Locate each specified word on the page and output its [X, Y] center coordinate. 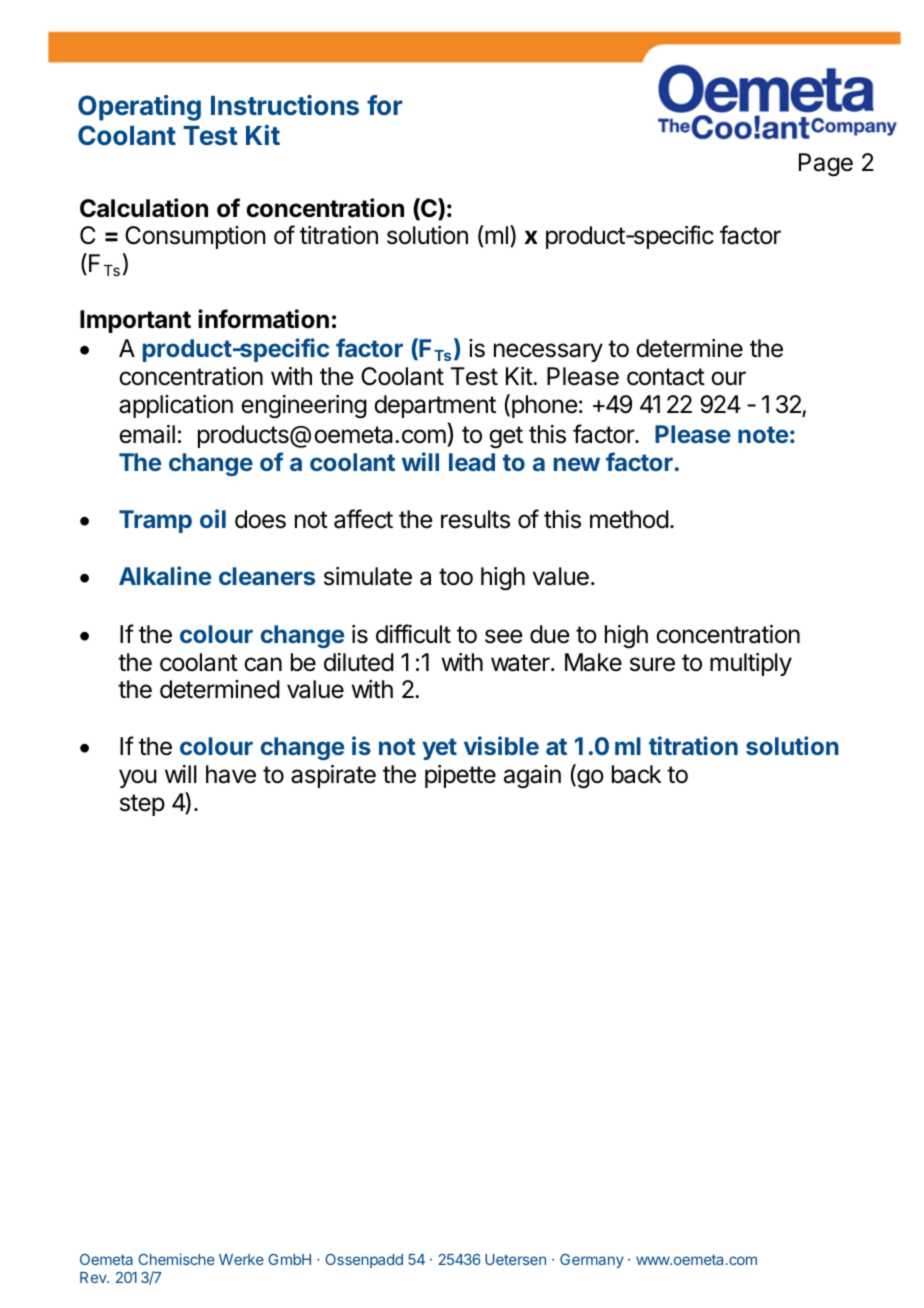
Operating [139, 108]
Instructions [285, 105]
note [763, 434]
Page [826, 165]
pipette [460, 776]
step [142, 805]
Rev [94, 1277]
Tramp [155, 521]
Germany [592, 1261]
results [475, 519]
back [636, 774]
